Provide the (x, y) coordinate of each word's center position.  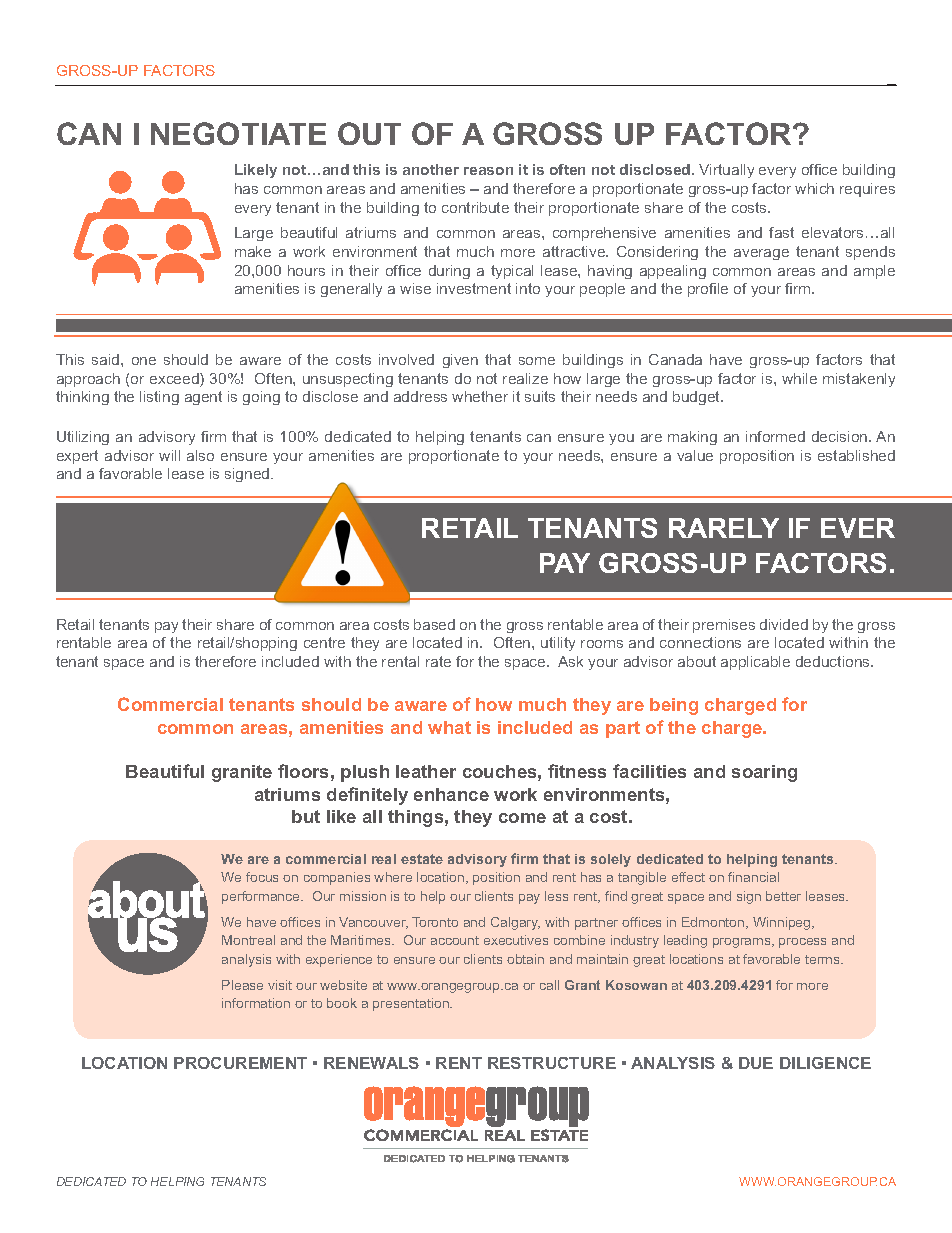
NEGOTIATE (238, 133)
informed (775, 436)
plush (365, 773)
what (449, 727)
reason (488, 171)
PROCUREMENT (240, 1063)
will (169, 455)
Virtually (726, 171)
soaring (764, 773)
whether (480, 396)
